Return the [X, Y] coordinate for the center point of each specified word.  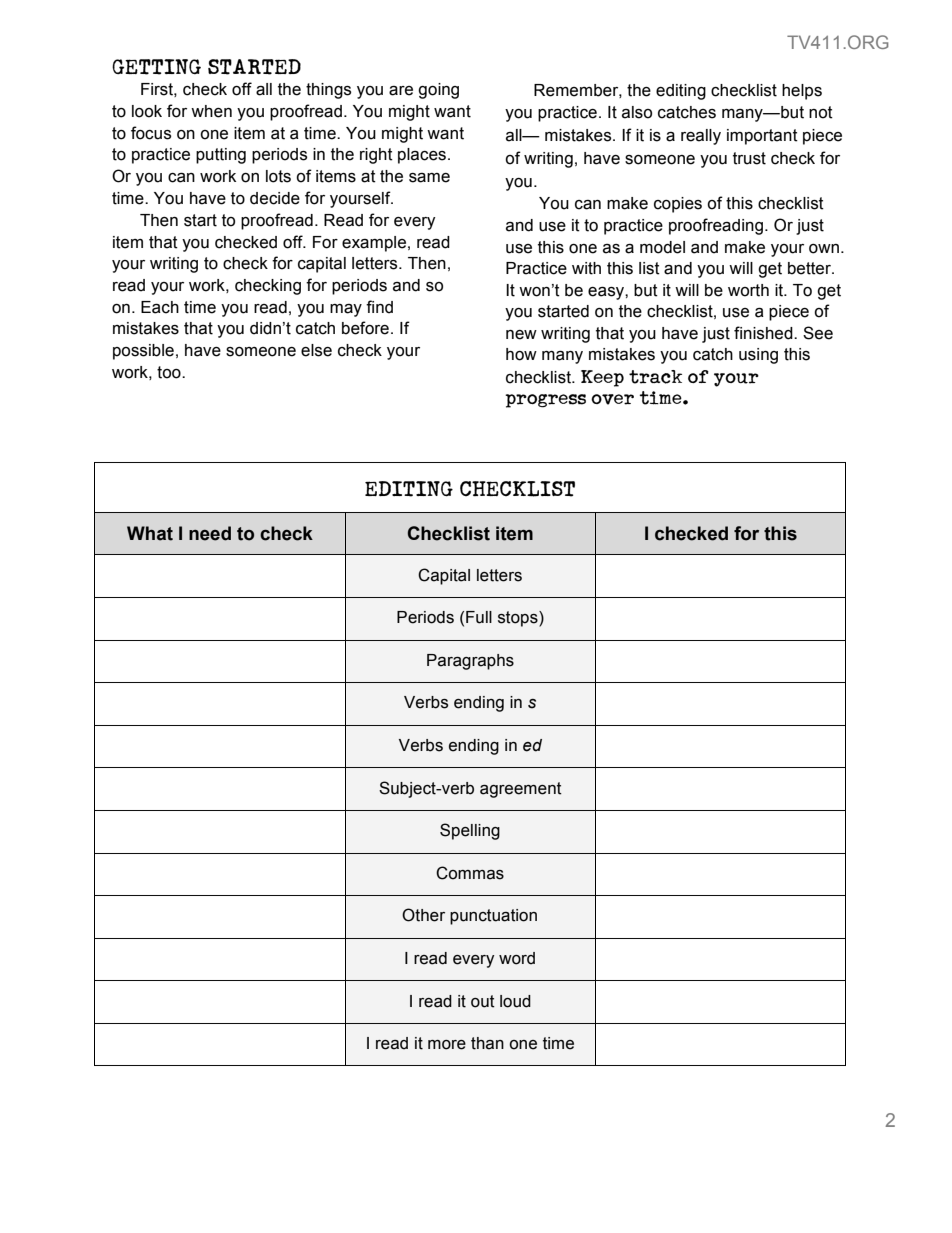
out [483, 1001]
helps [802, 92]
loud [515, 1001]
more [447, 1045]
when [211, 111]
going [438, 91]
